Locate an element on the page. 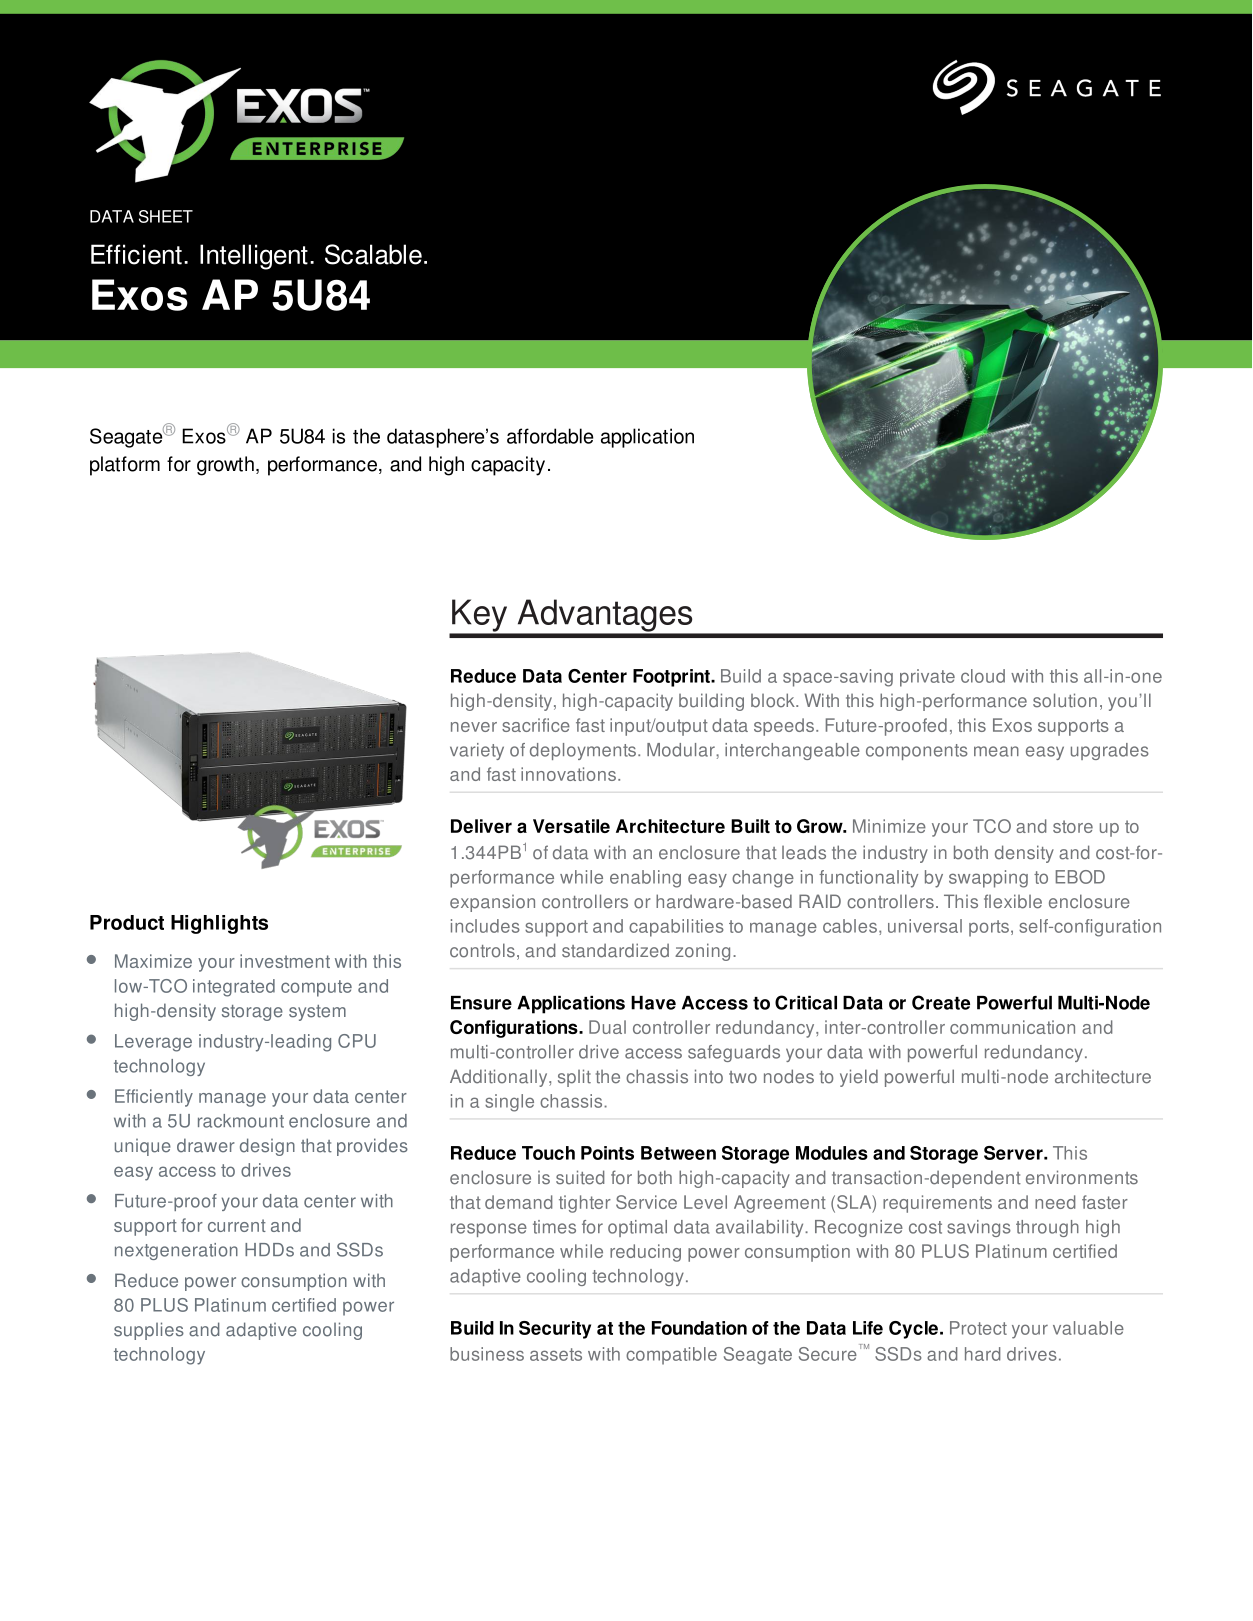 This document has width=1253, height=1621. communication is located at coordinates (1012, 1027).
